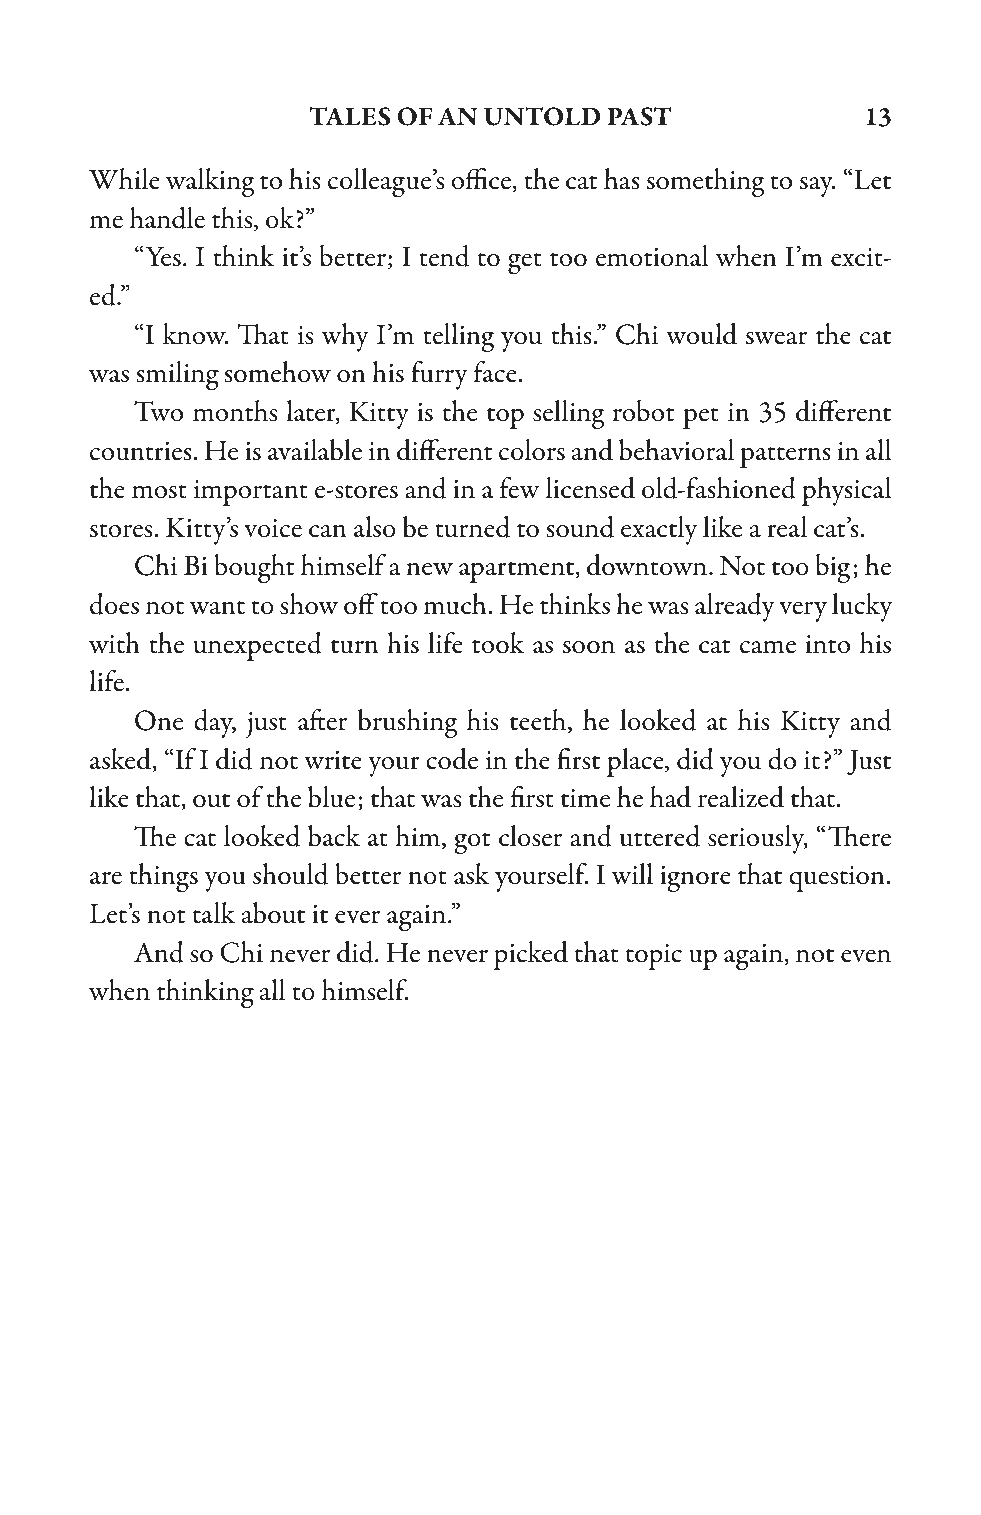 The width and height of the page is (981, 1515). Describe the element at coordinates (195, 334) in the page. I see `know` at that location.
